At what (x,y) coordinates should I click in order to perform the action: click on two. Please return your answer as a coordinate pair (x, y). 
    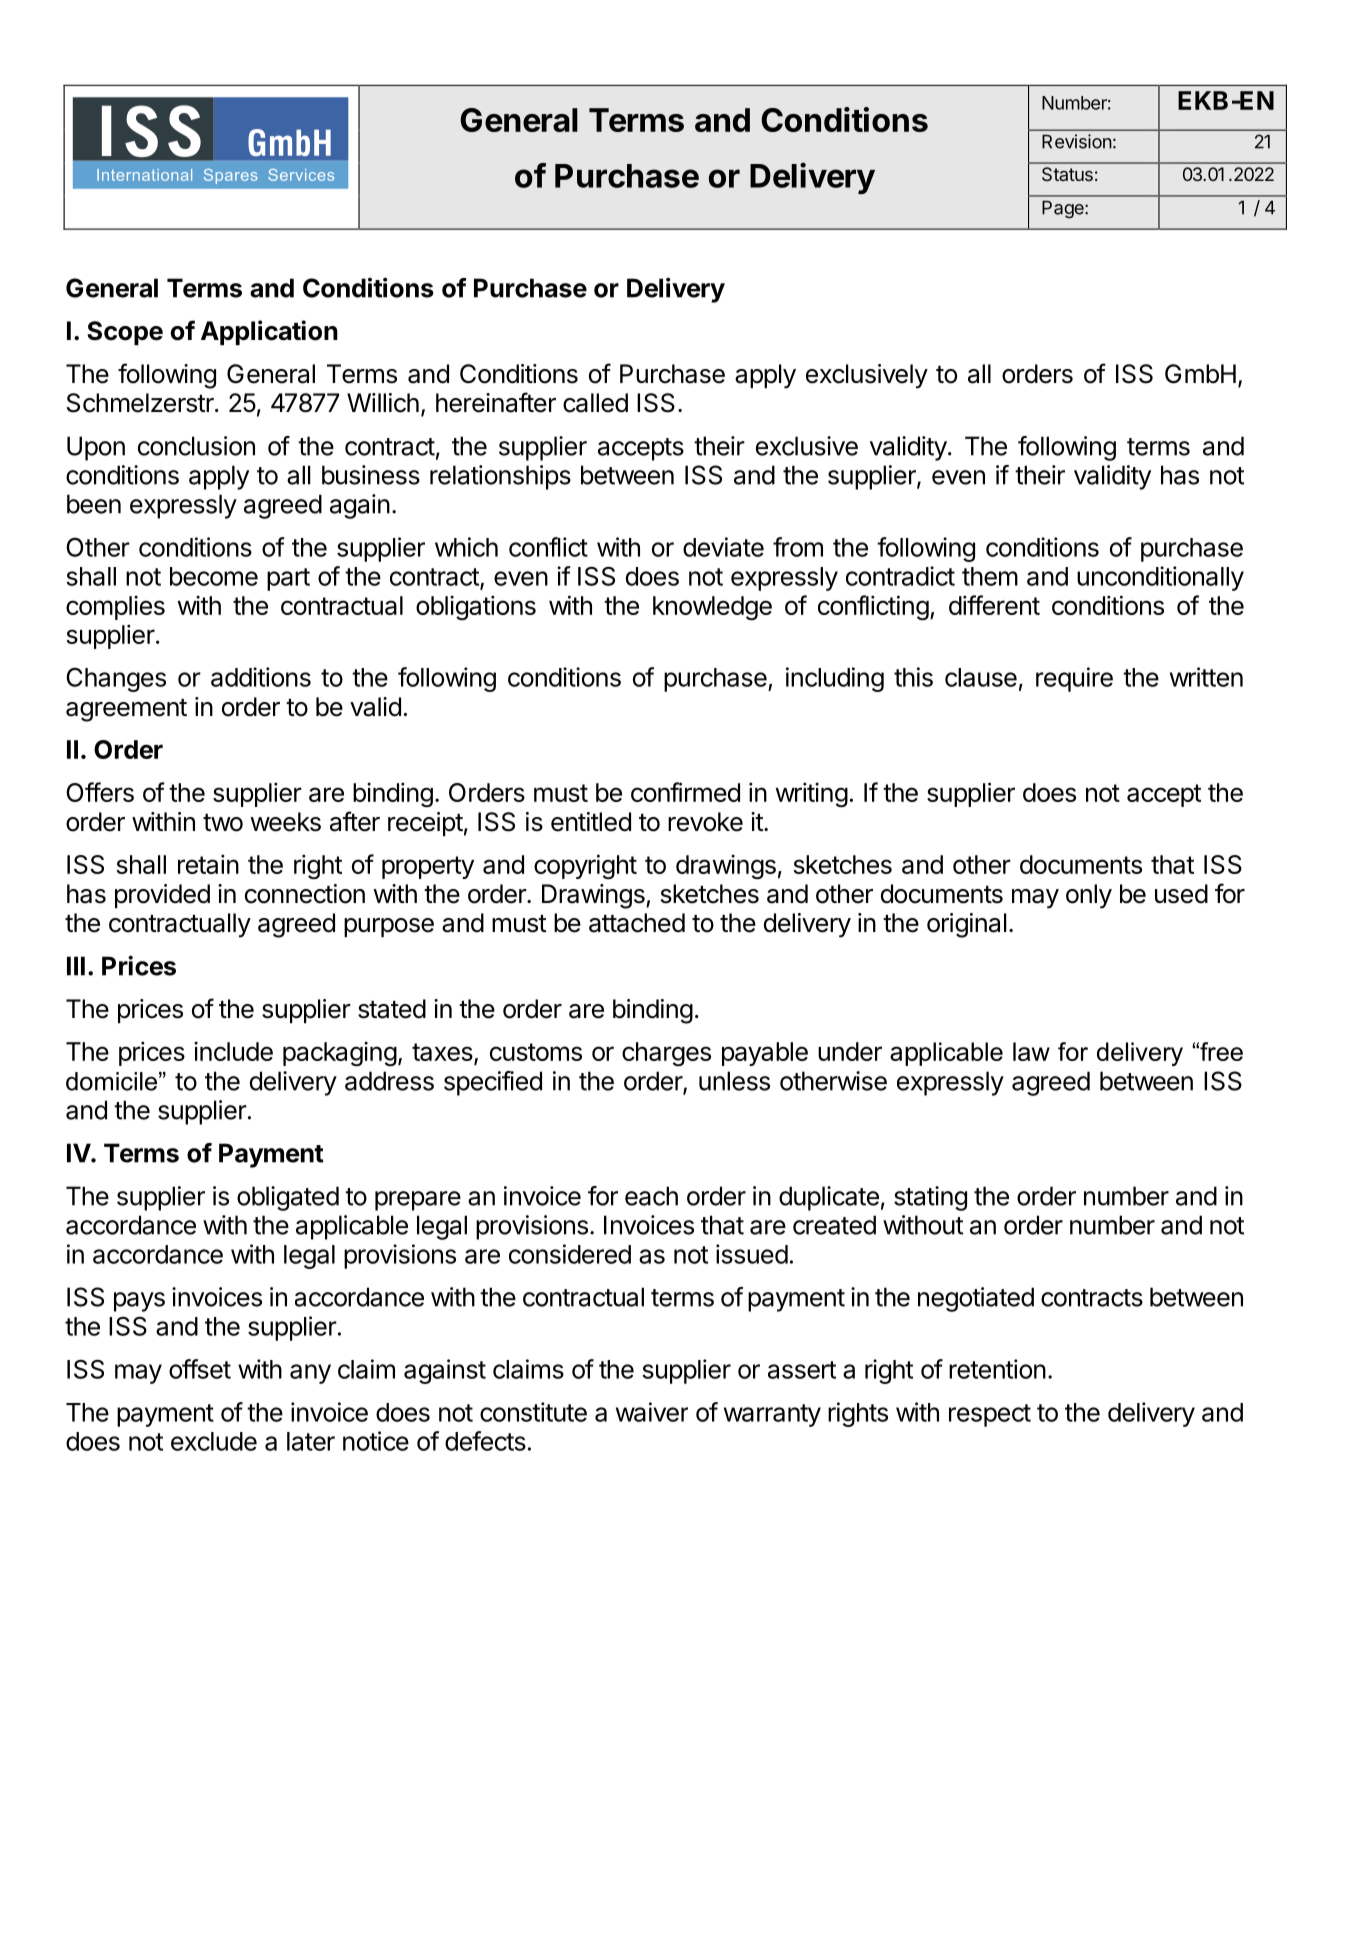
    Looking at the image, I should click on (223, 823).
